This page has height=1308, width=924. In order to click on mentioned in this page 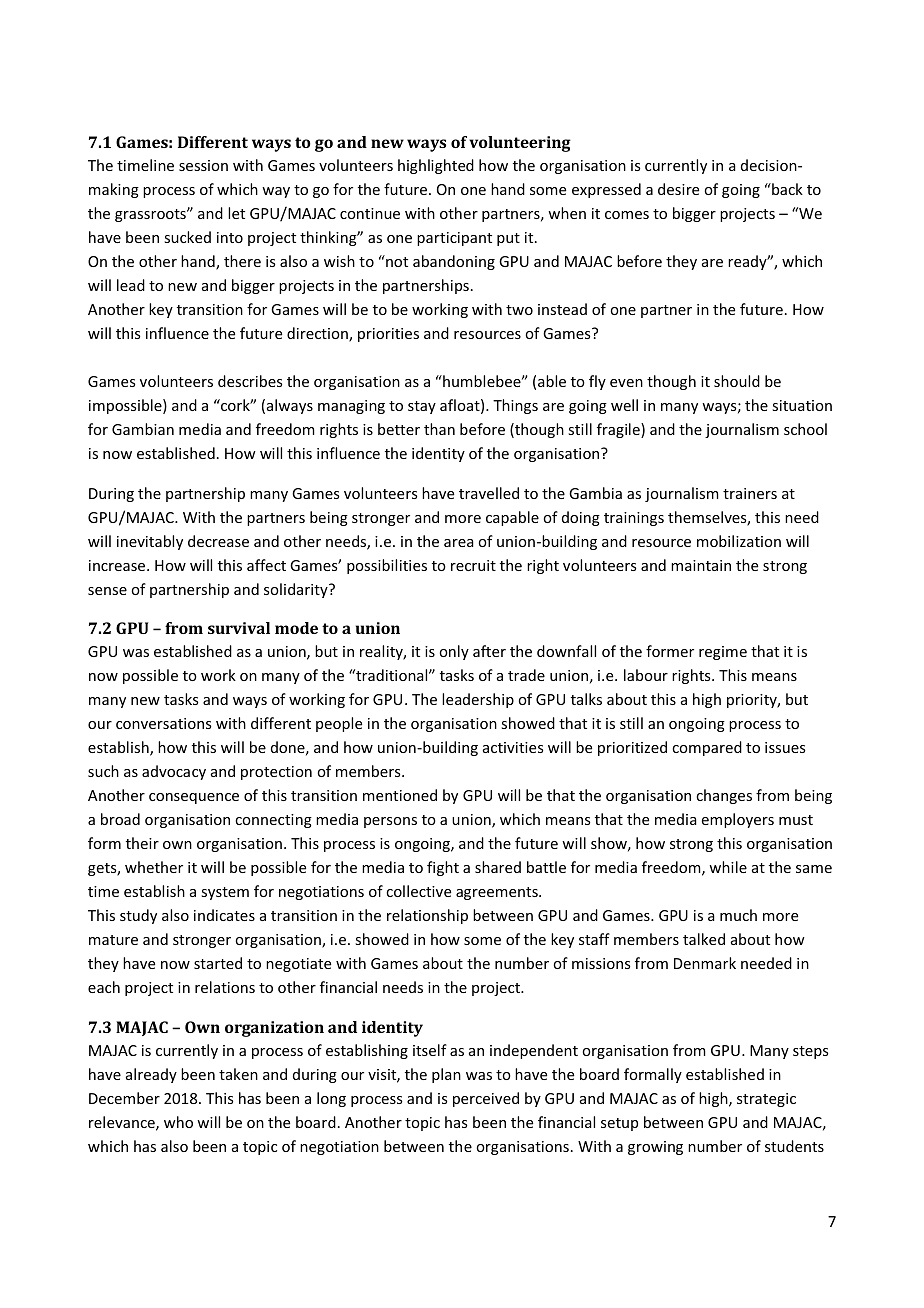, I will do `click(400, 795)`.
